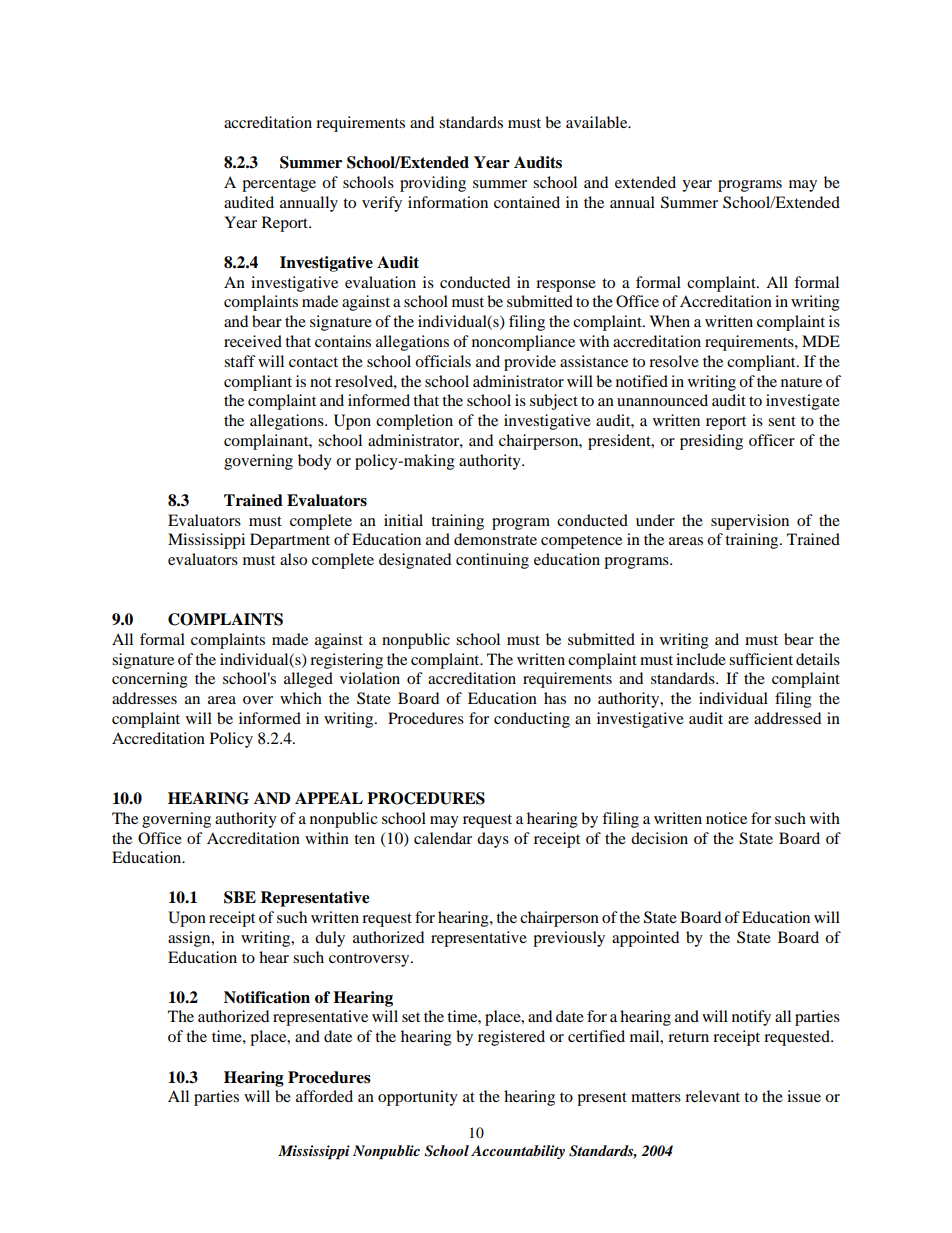 The image size is (952, 1233). Describe the element at coordinates (324, 1096) in the screenshot. I see `afforded` at that location.
